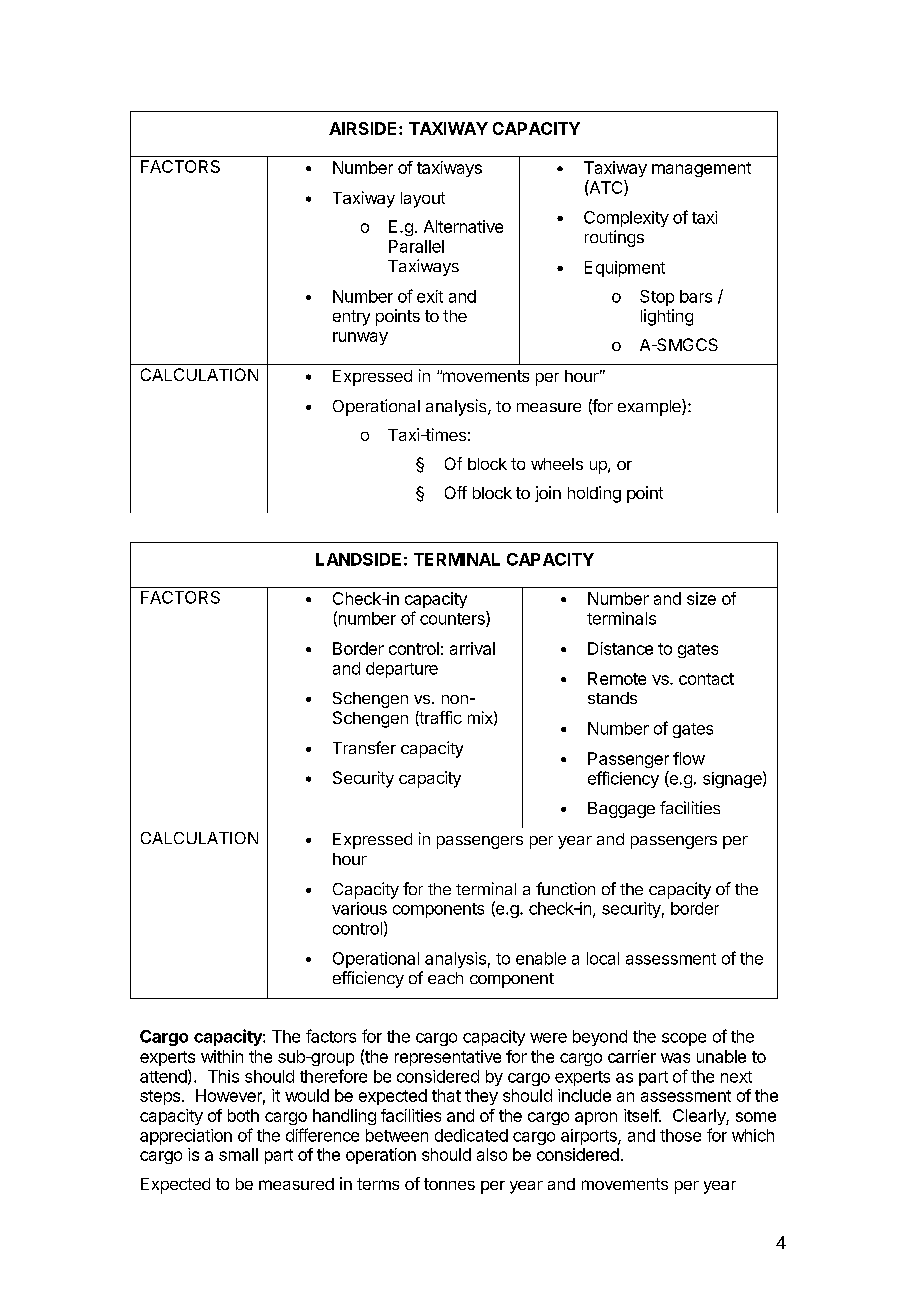 This page has height=1307, width=924. What do you see at coordinates (359, 908) in the page?
I see `various` at bounding box center [359, 908].
